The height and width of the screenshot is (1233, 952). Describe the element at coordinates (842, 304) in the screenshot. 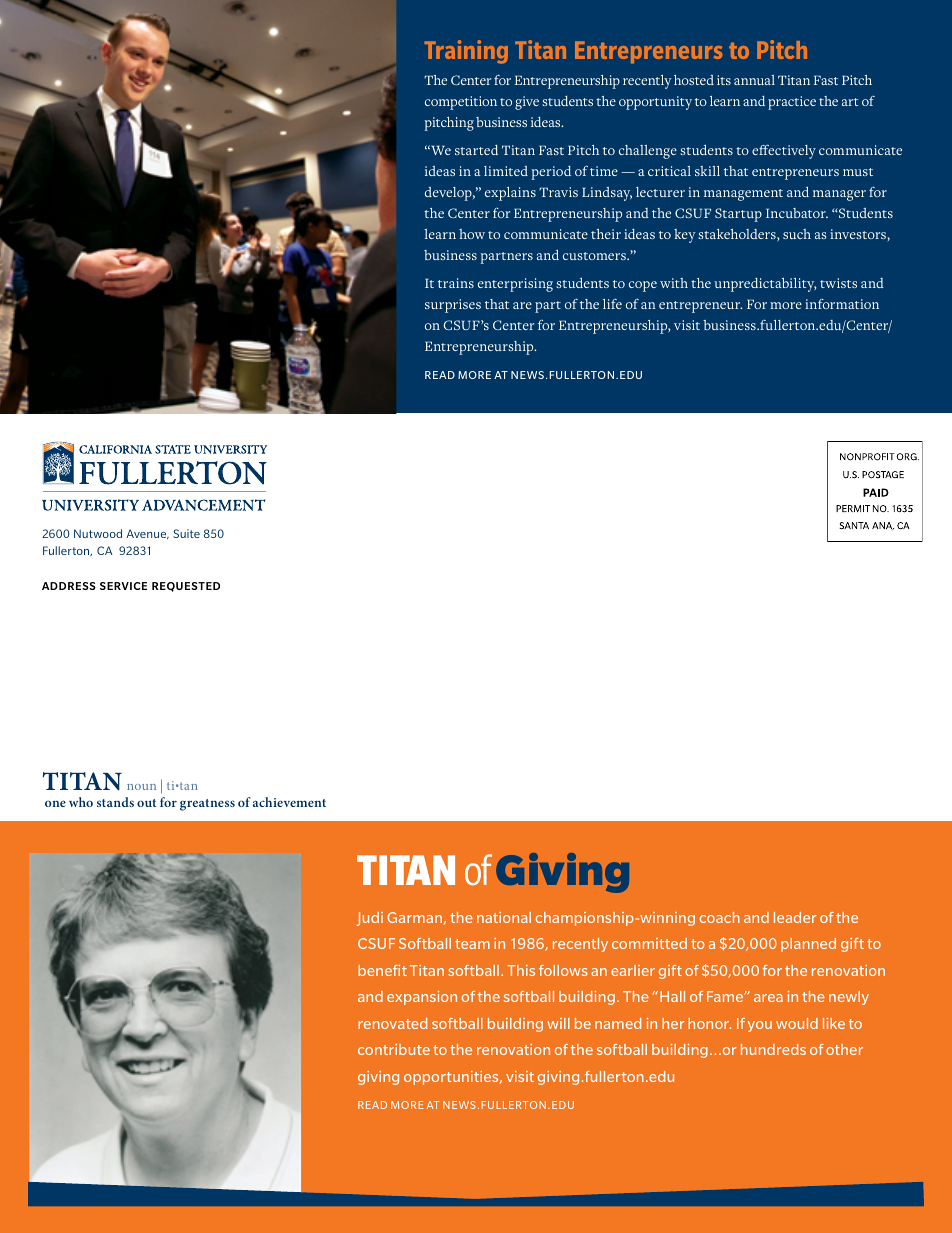

I see `information` at that location.
